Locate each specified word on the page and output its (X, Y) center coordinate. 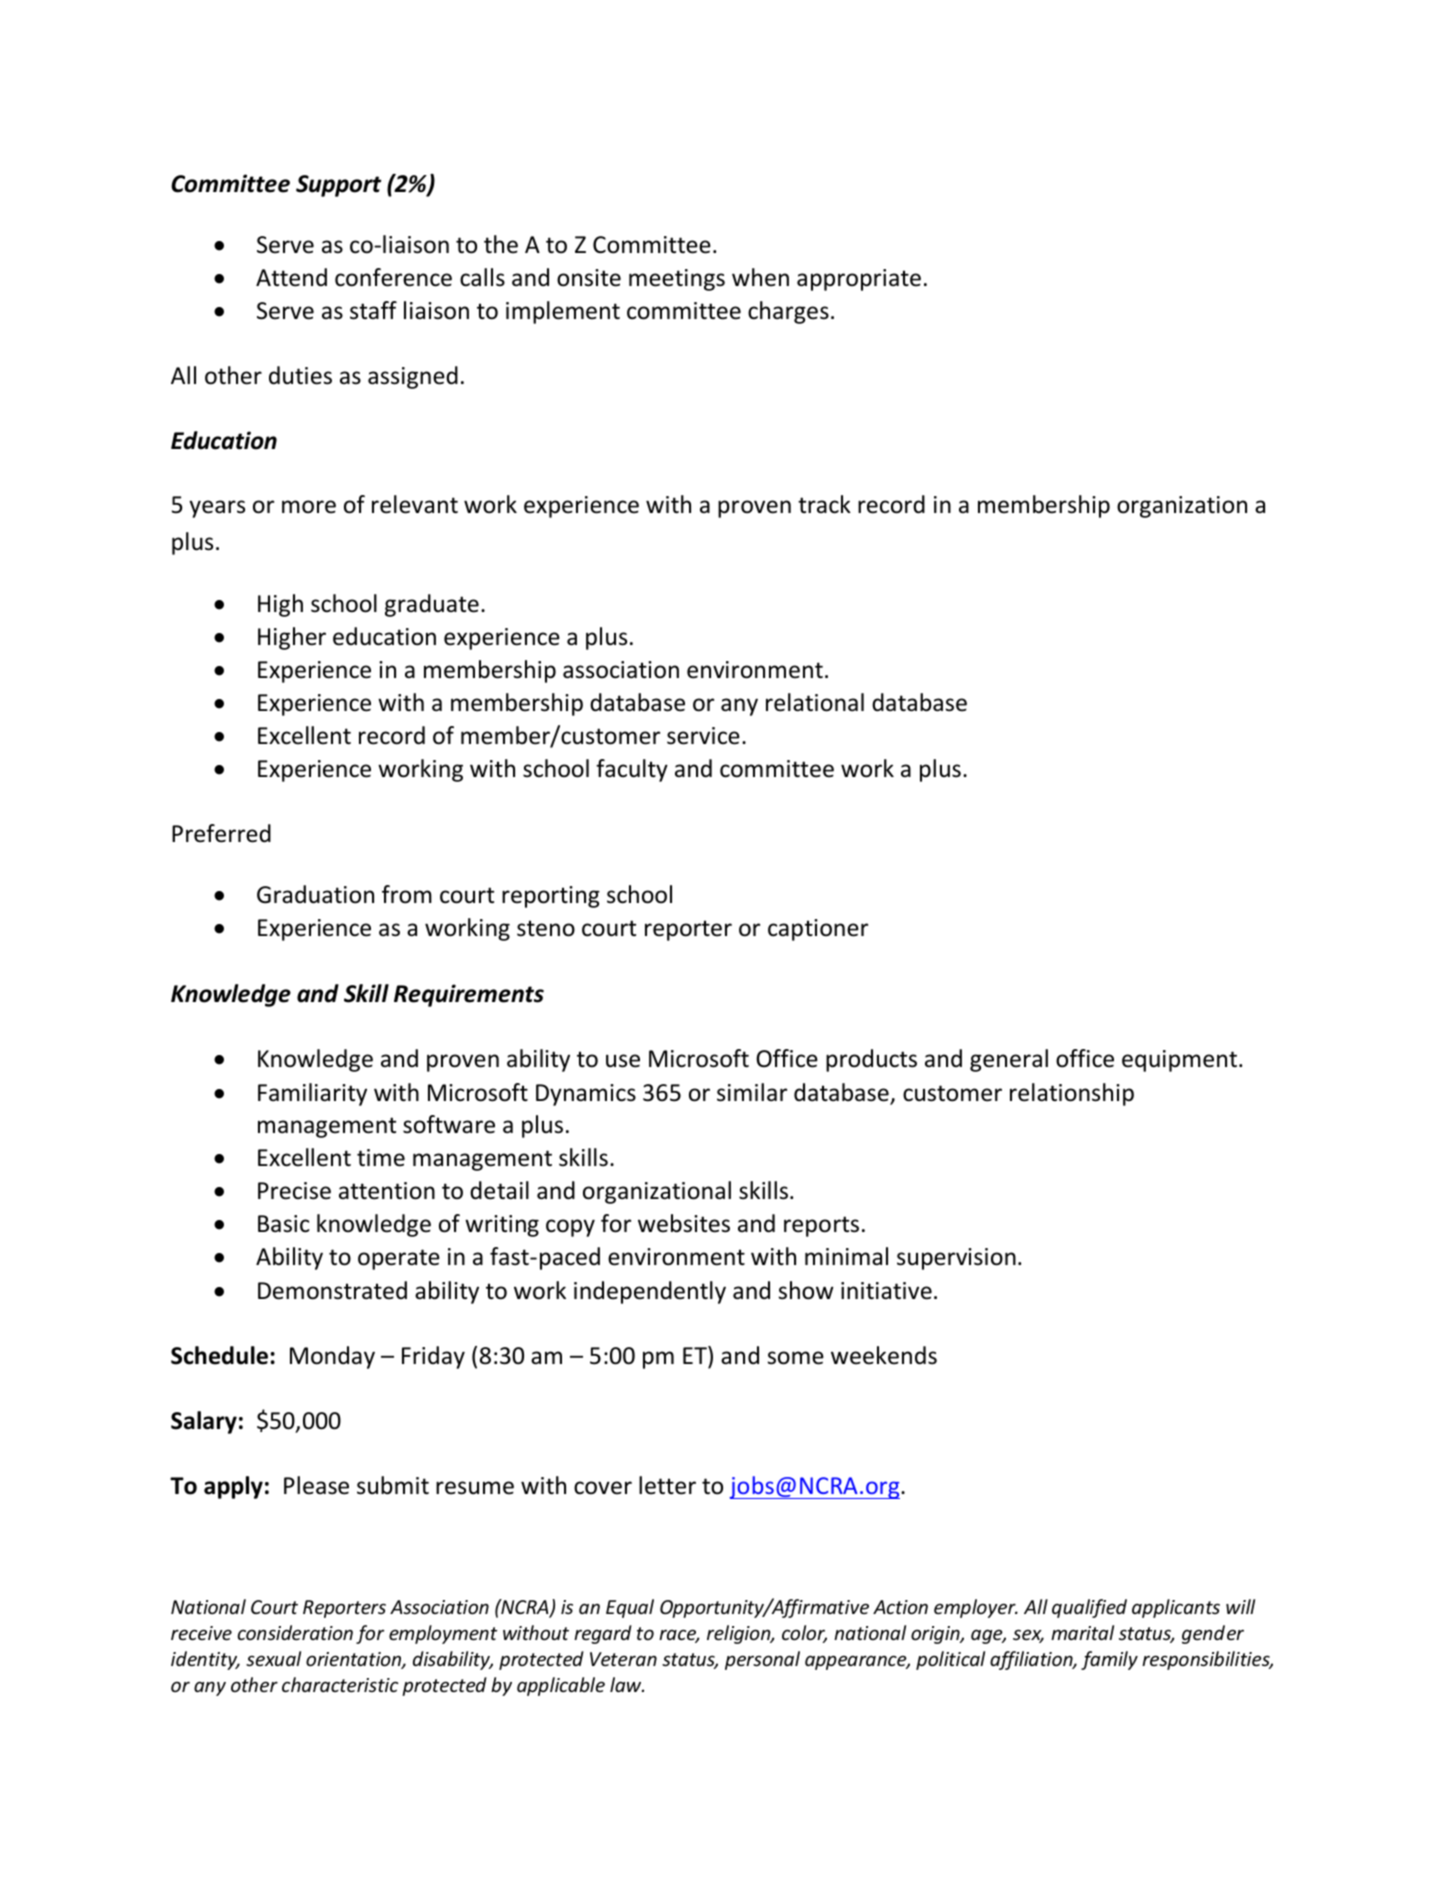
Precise (294, 1191)
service (703, 736)
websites (684, 1223)
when (760, 277)
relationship (1072, 1094)
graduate (432, 605)
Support (338, 186)
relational (815, 702)
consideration (295, 1632)
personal (762, 1660)
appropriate (859, 280)
